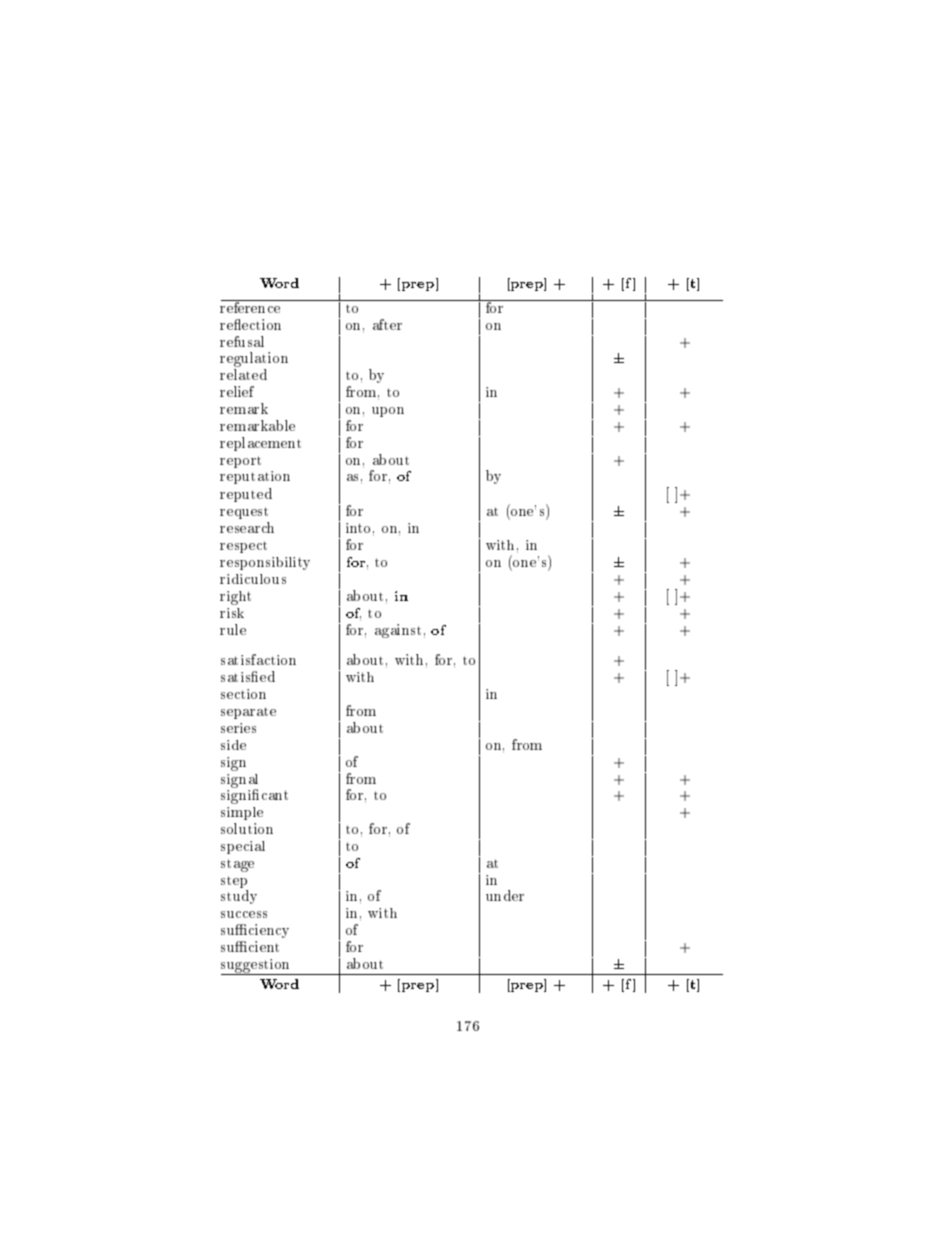  What do you see at coordinates (265, 563) in the page?
I see `responsibility` at bounding box center [265, 563].
